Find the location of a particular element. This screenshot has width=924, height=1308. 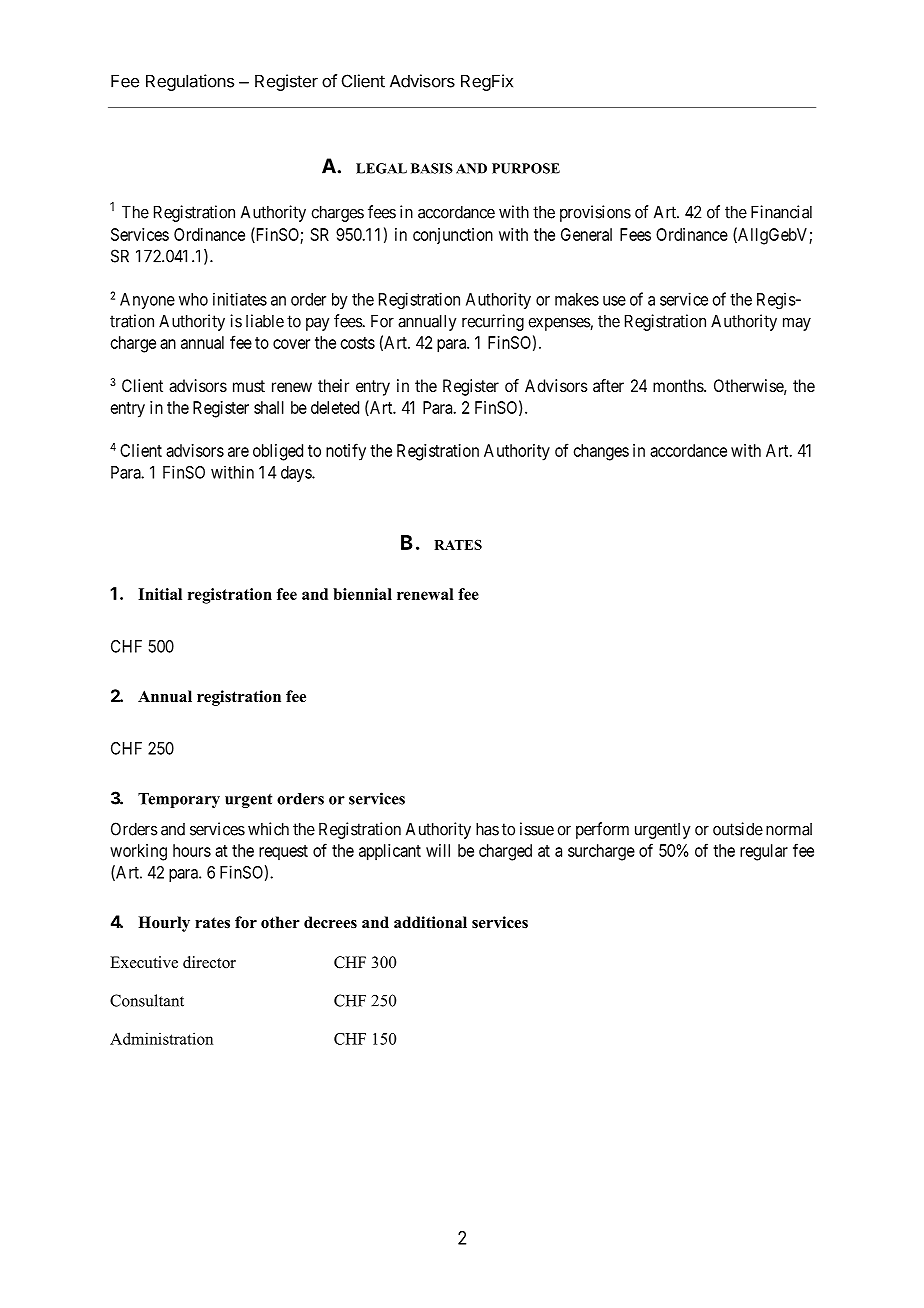

Initial is located at coordinates (160, 594).
